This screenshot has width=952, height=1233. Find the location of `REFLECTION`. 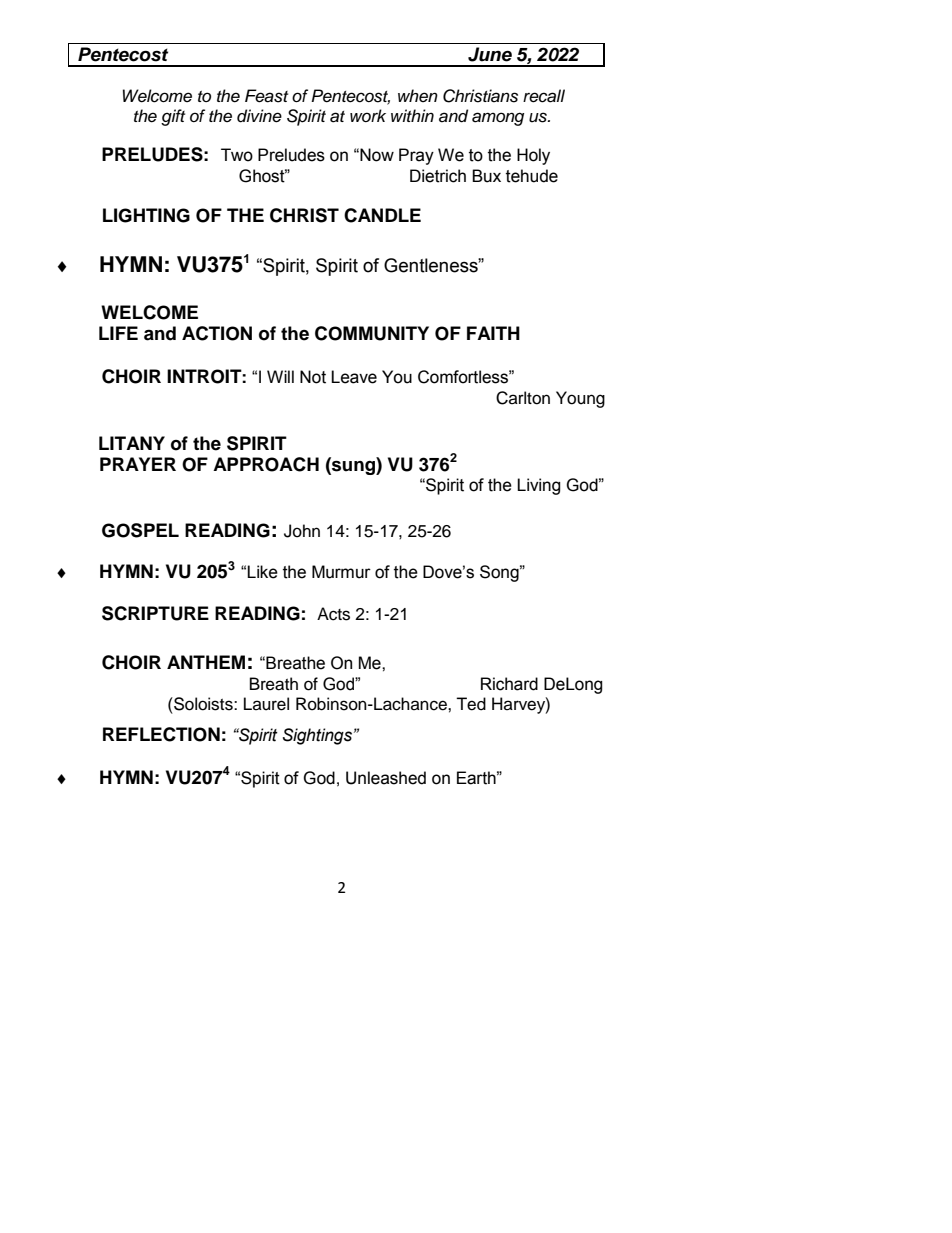

REFLECTION is located at coordinates (161, 734).
